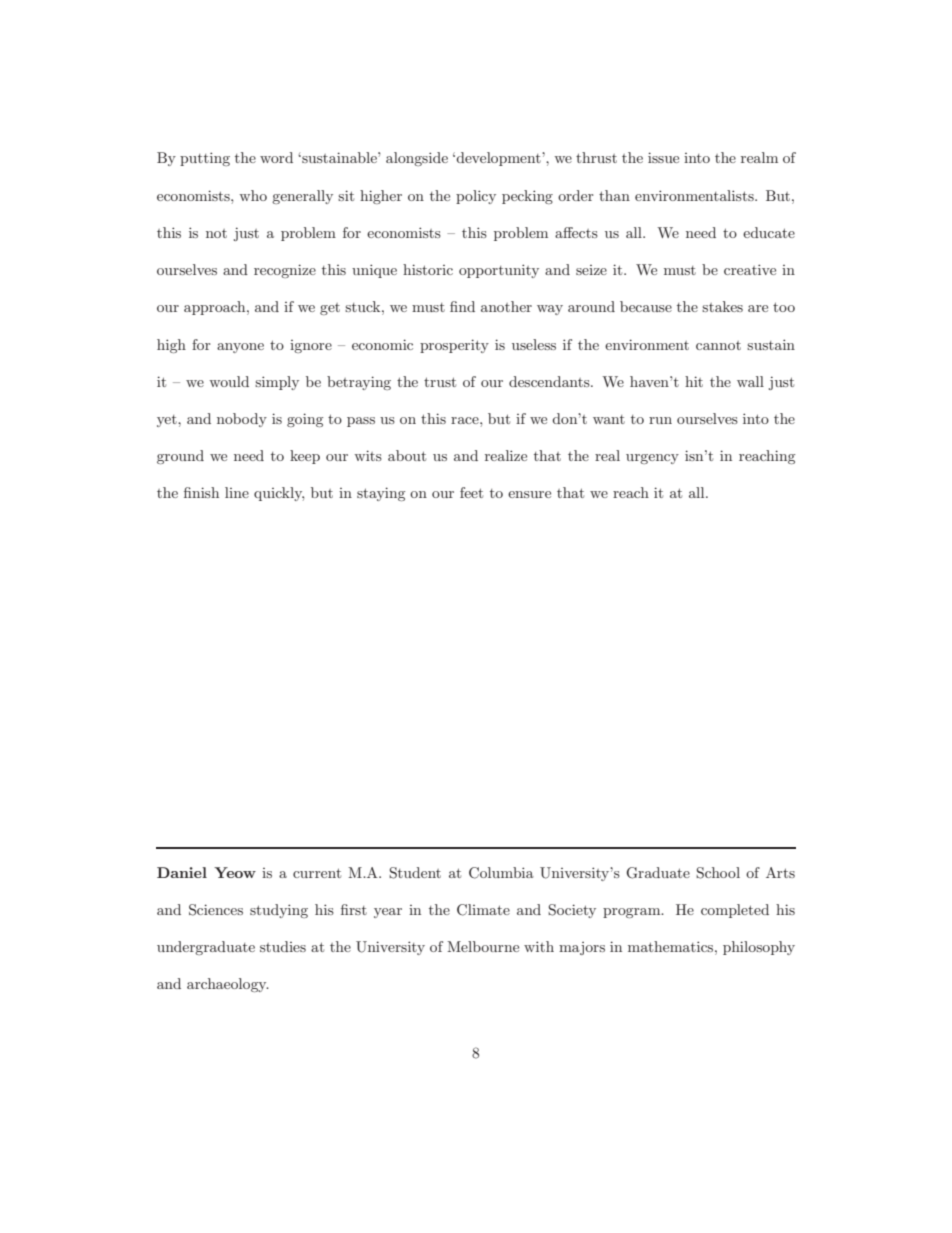 This page has width=952, height=1233. Describe the element at coordinates (471, 492) in the page. I see `feet` at that location.
